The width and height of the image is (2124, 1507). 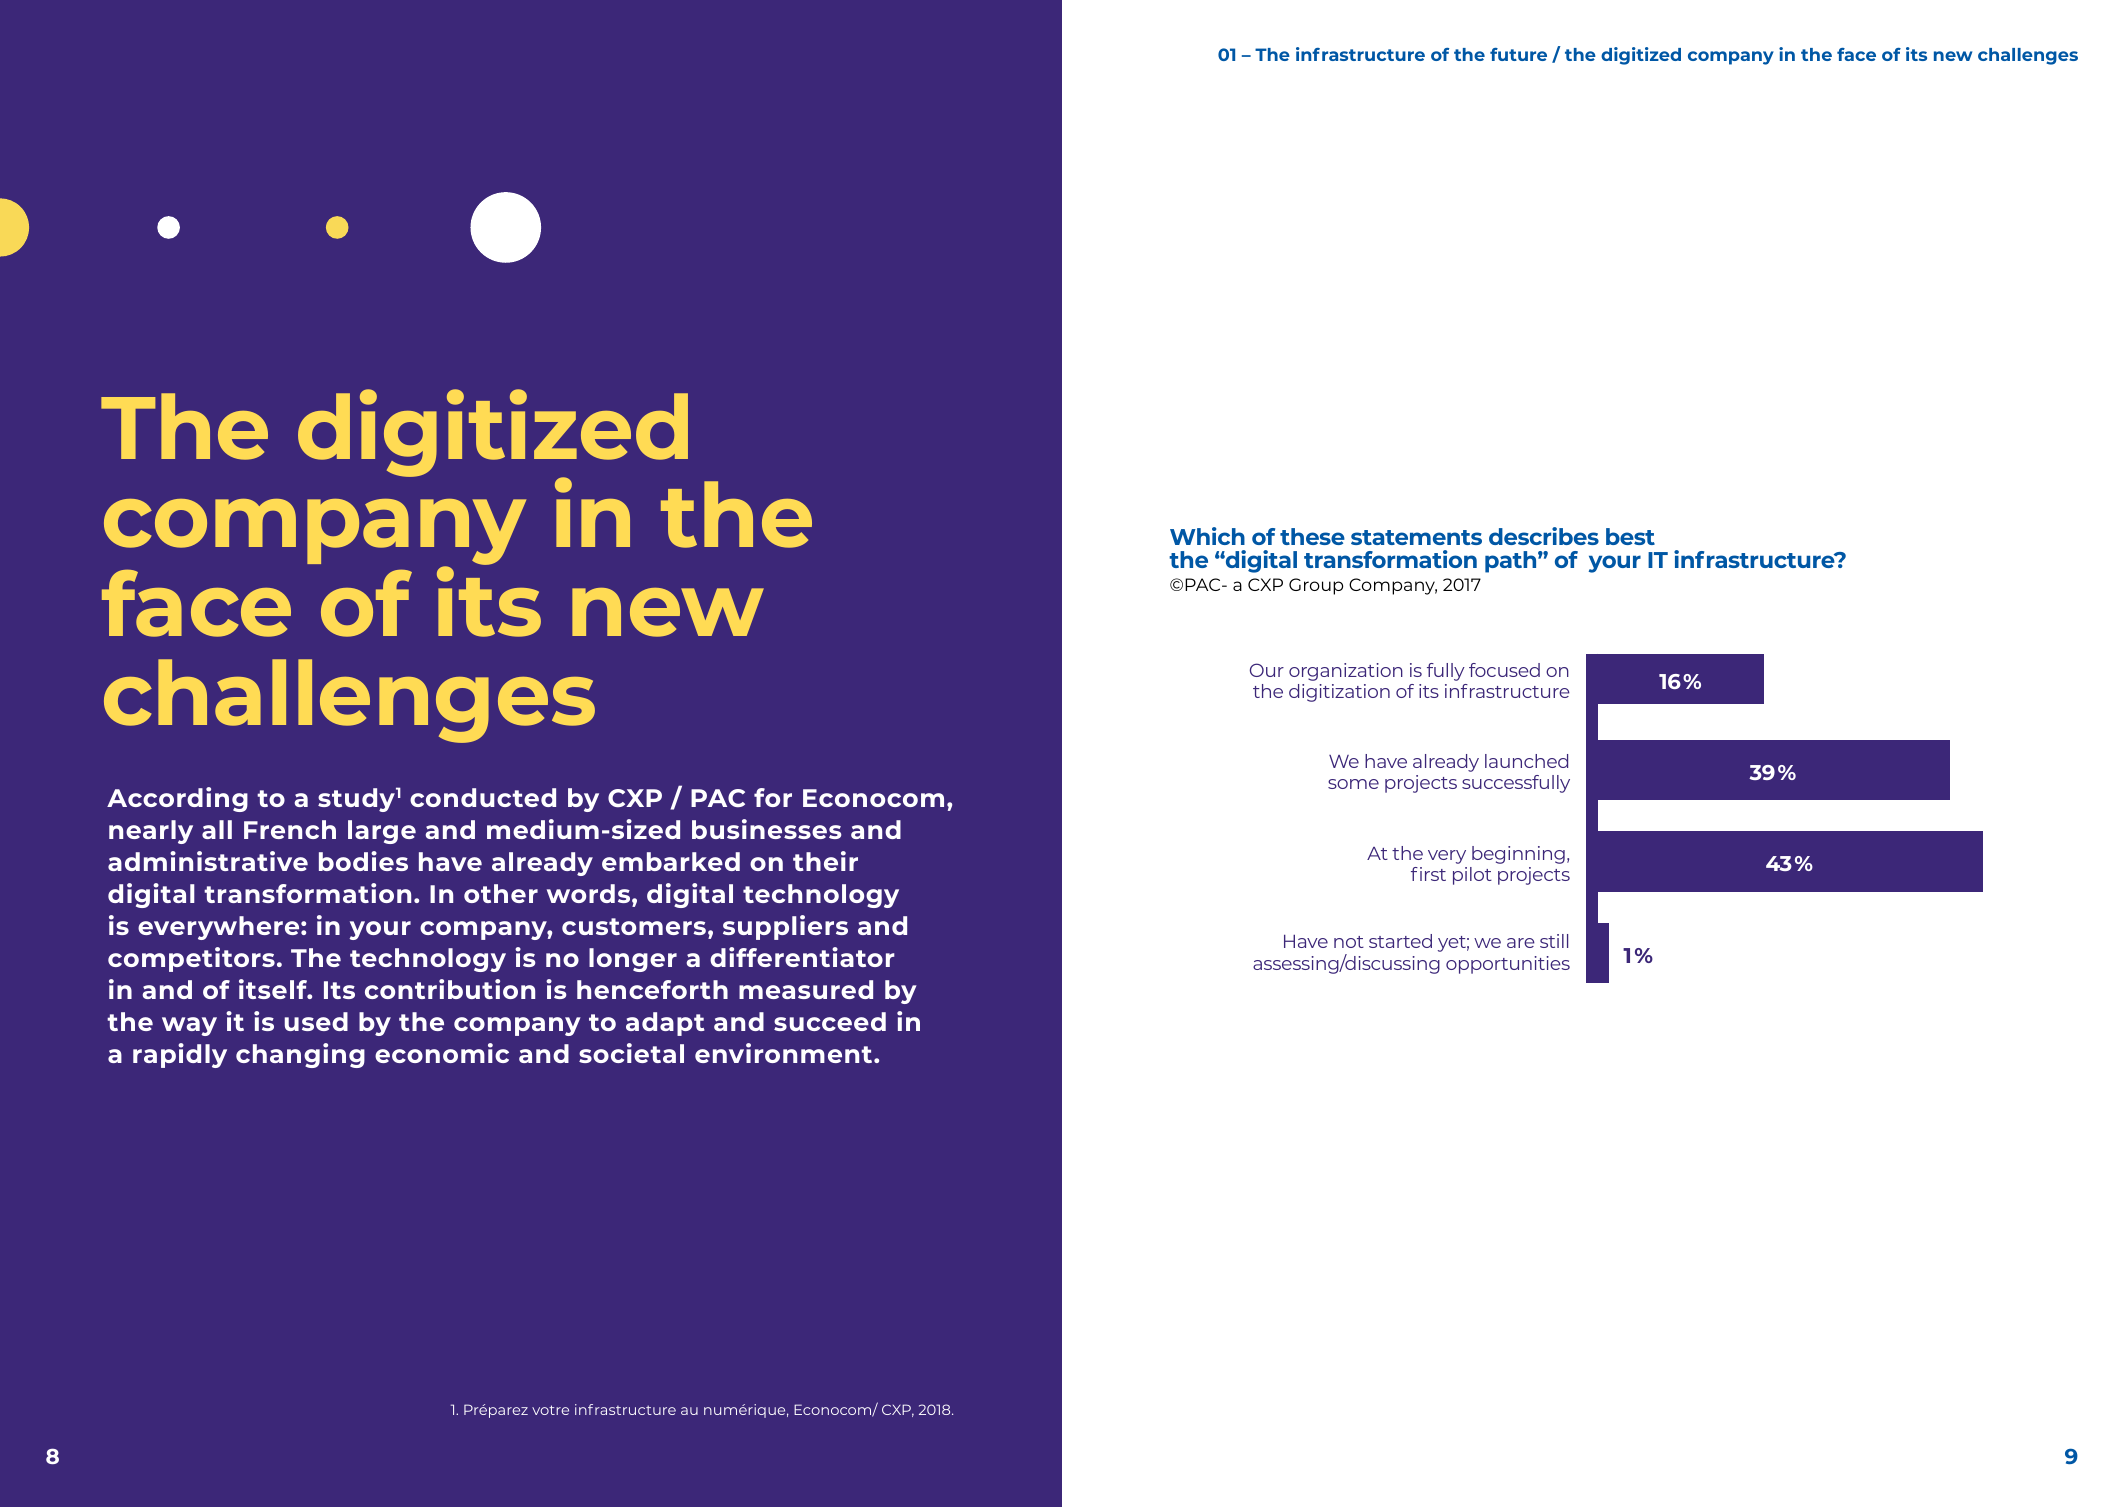 I want to click on conducted, so click(x=483, y=797).
